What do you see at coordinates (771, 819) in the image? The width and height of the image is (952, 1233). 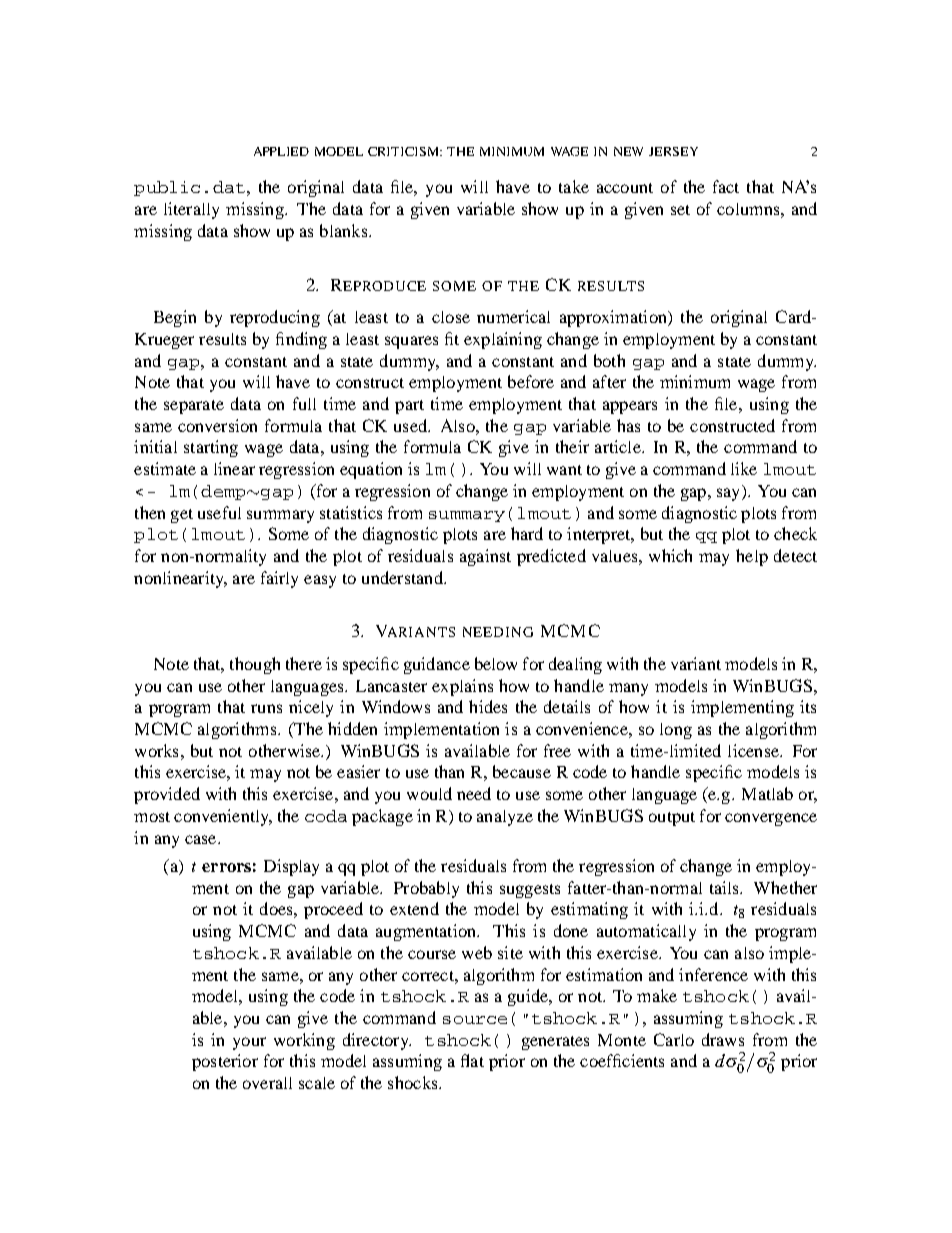 I see `convergence` at bounding box center [771, 819].
